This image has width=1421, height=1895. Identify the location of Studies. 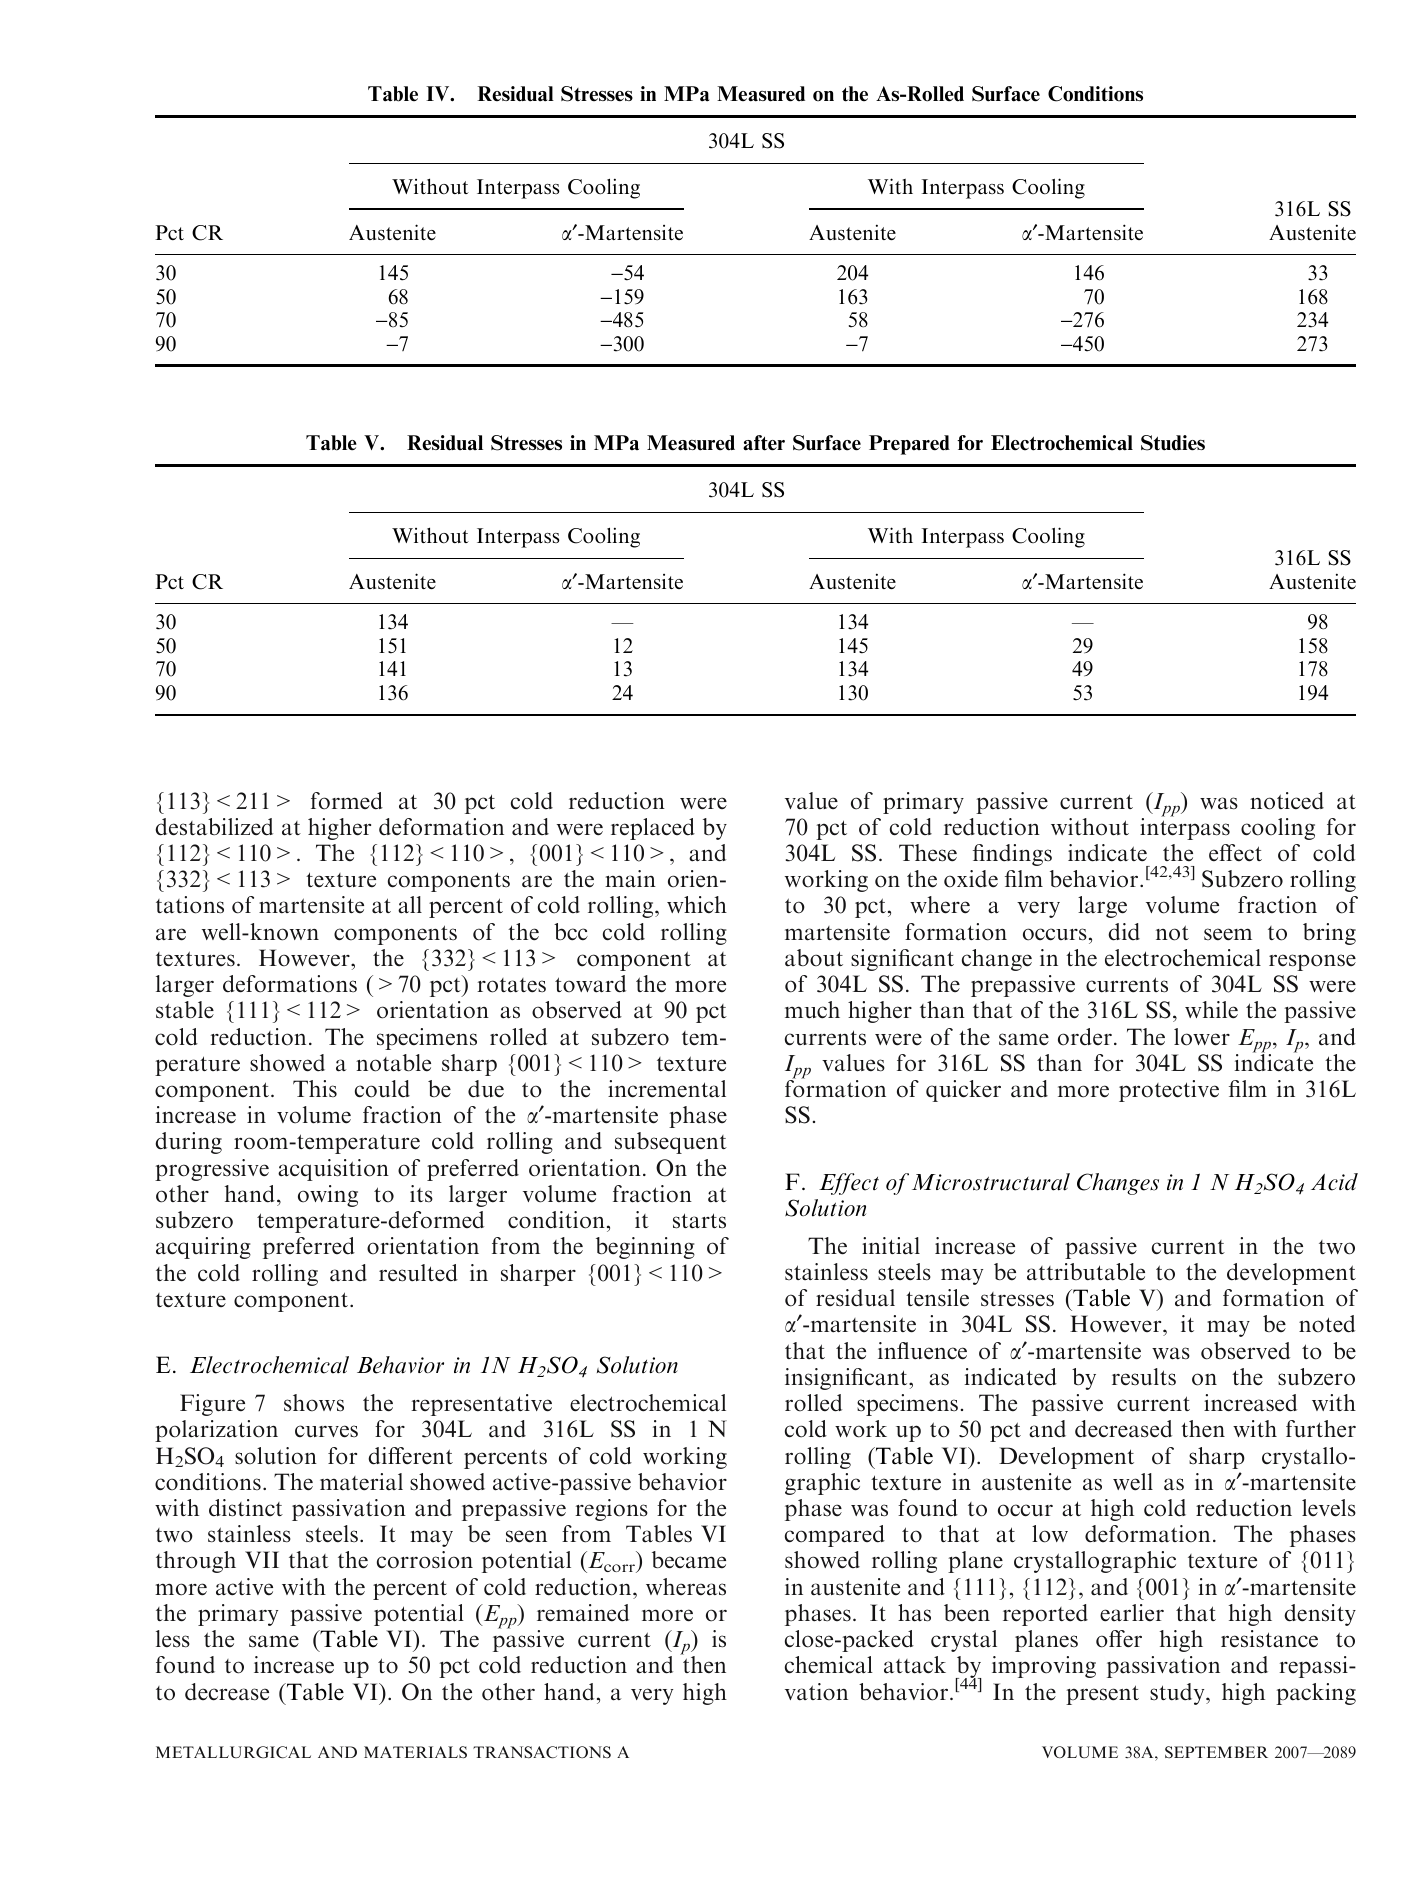
(1173, 443).
